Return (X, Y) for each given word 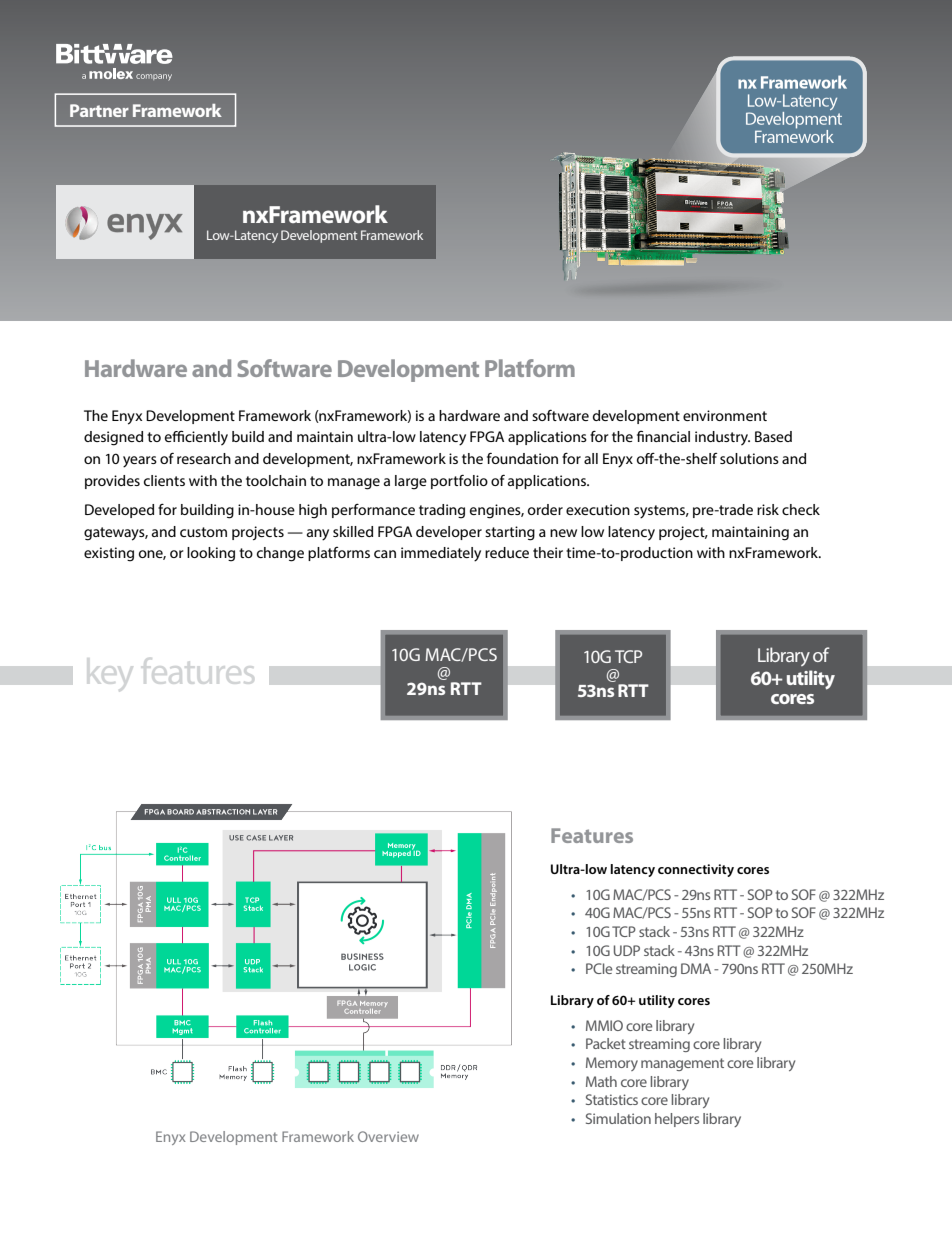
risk (768, 509)
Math (601, 1081)
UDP (627, 950)
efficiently (196, 438)
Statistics (612, 1099)
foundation (522, 458)
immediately (441, 554)
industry (722, 438)
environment (725, 415)
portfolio (459, 482)
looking (211, 554)
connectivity (696, 870)
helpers (677, 1120)
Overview (388, 1136)
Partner (99, 110)
